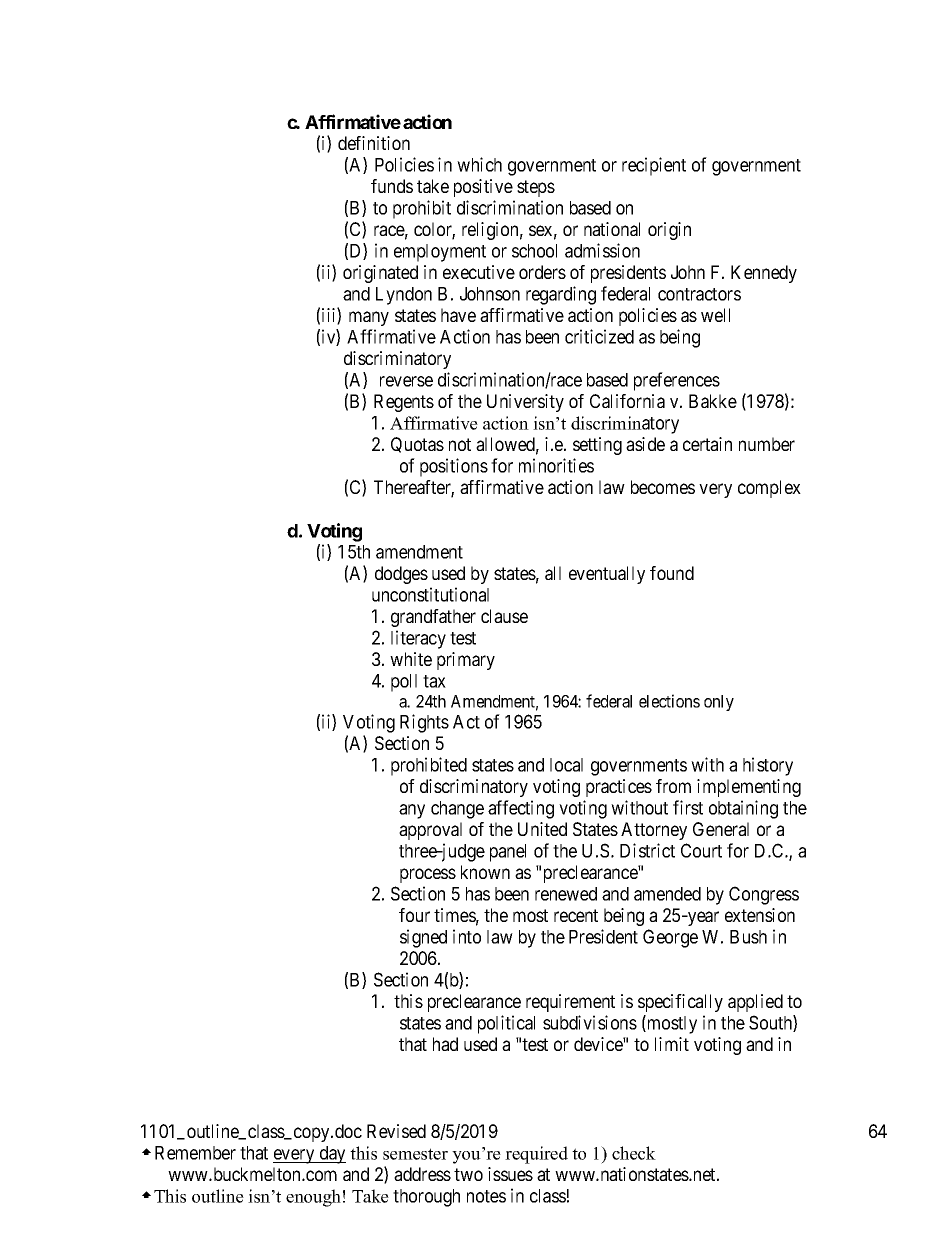 This page has width=952, height=1233. I want to click on recipient, so click(654, 166).
